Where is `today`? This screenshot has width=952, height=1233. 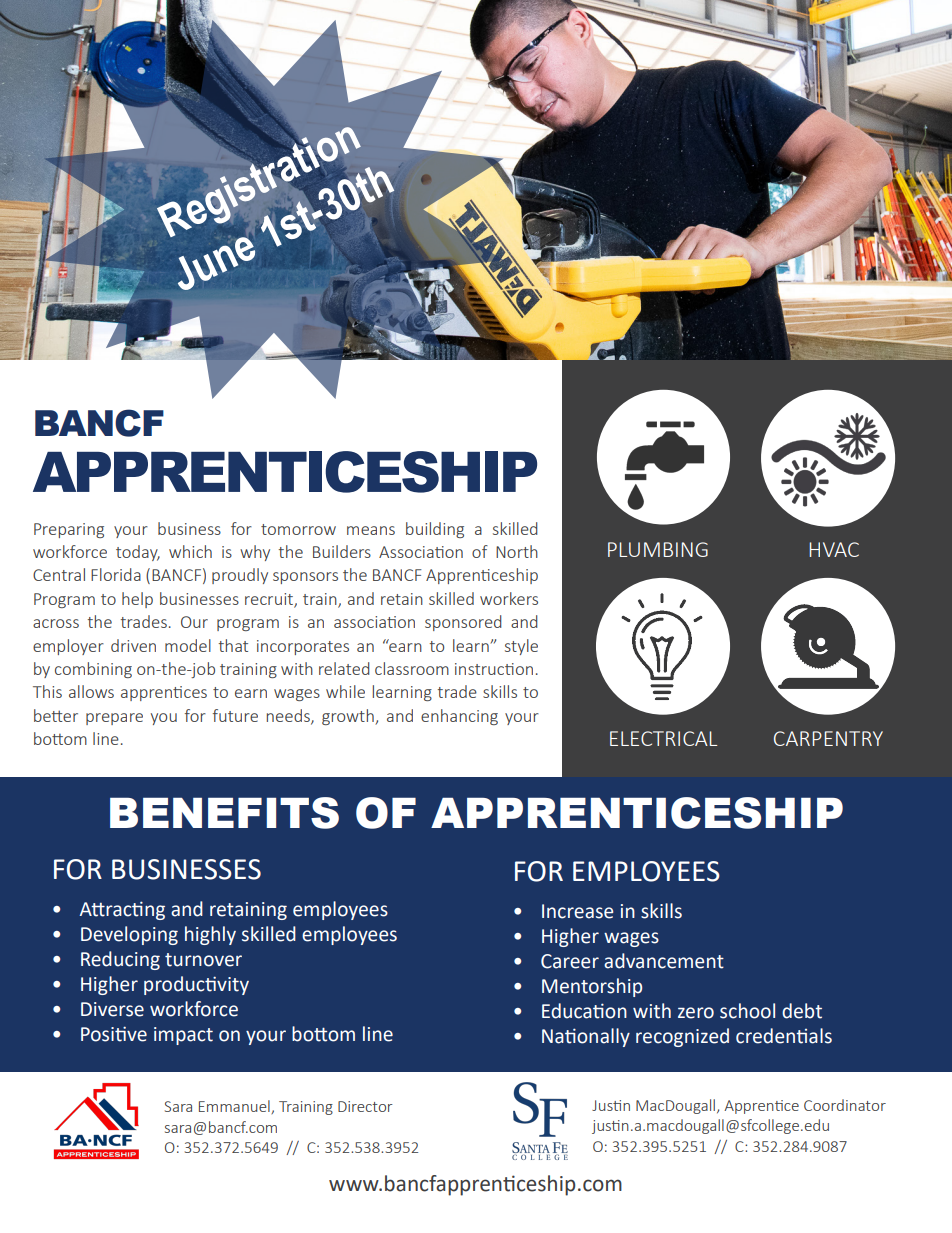 today is located at coordinates (138, 553).
